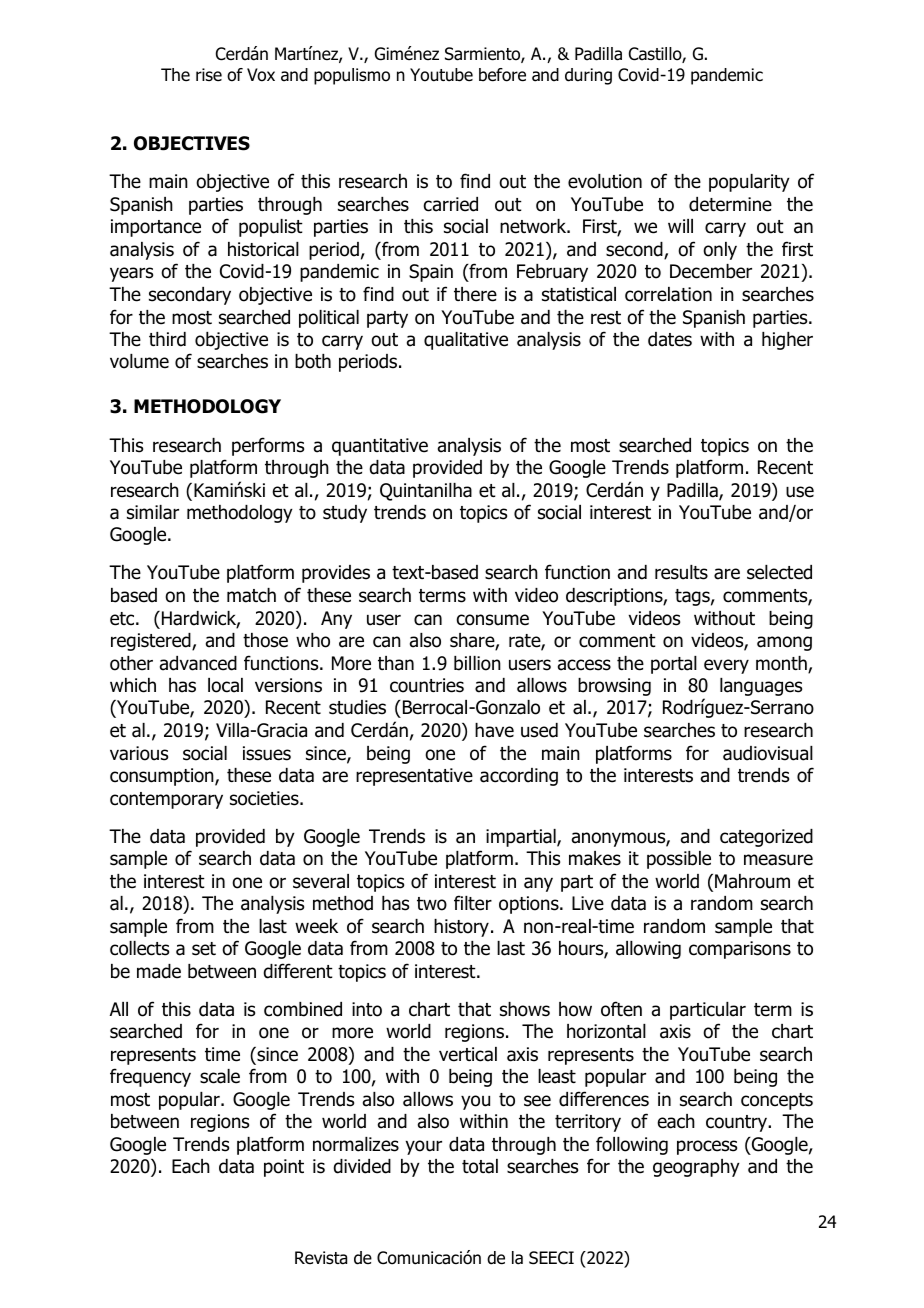 The height and width of the page is (1308, 924). What do you see at coordinates (461, 928) in the page?
I see `history` at bounding box center [461, 928].
